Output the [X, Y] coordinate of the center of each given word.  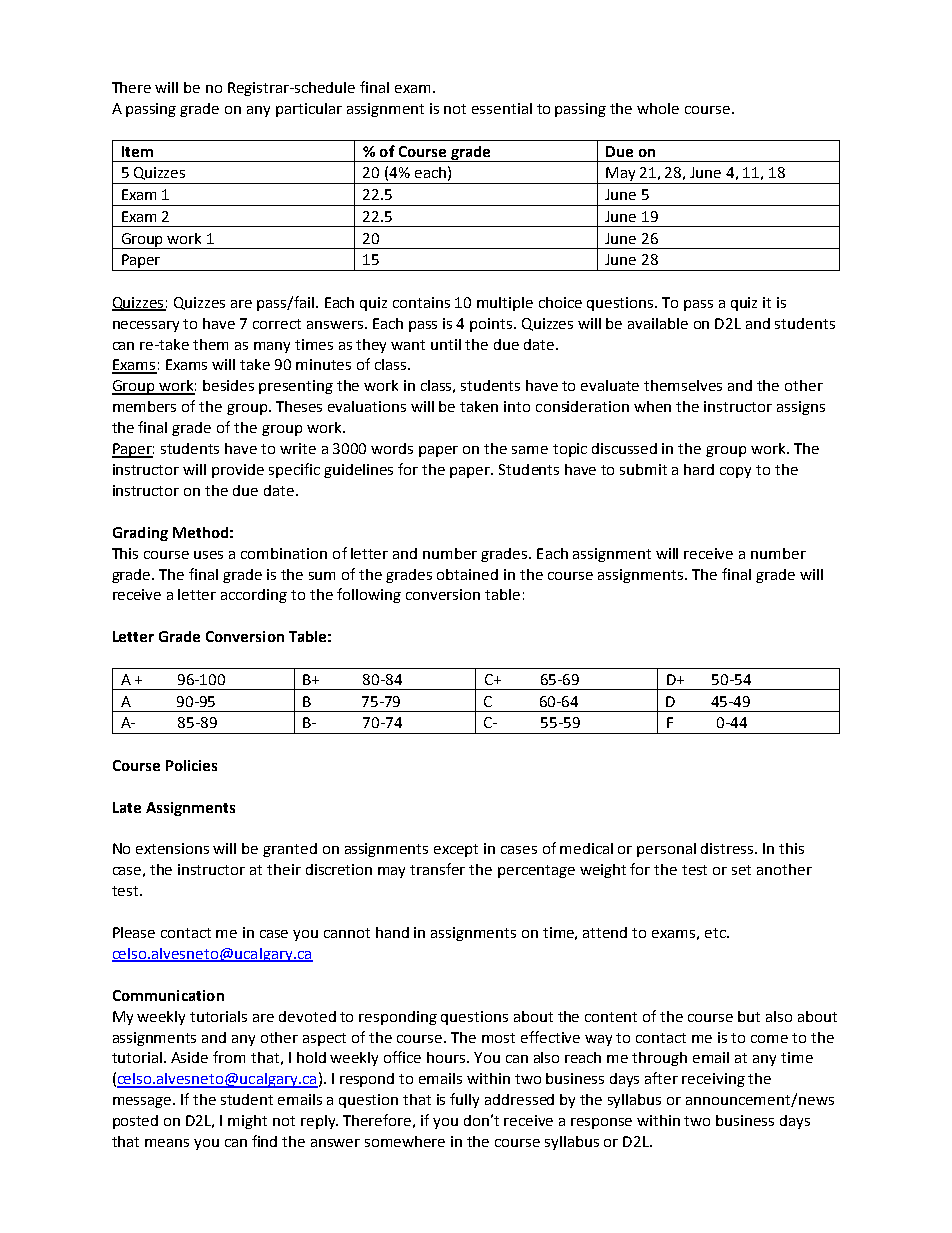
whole [658, 108]
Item [137, 151]
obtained [467, 574]
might [247, 1122]
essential [502, 108]
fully [464, 1100]
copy [735, 472]
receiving [713, 1080]
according [254, 596]
